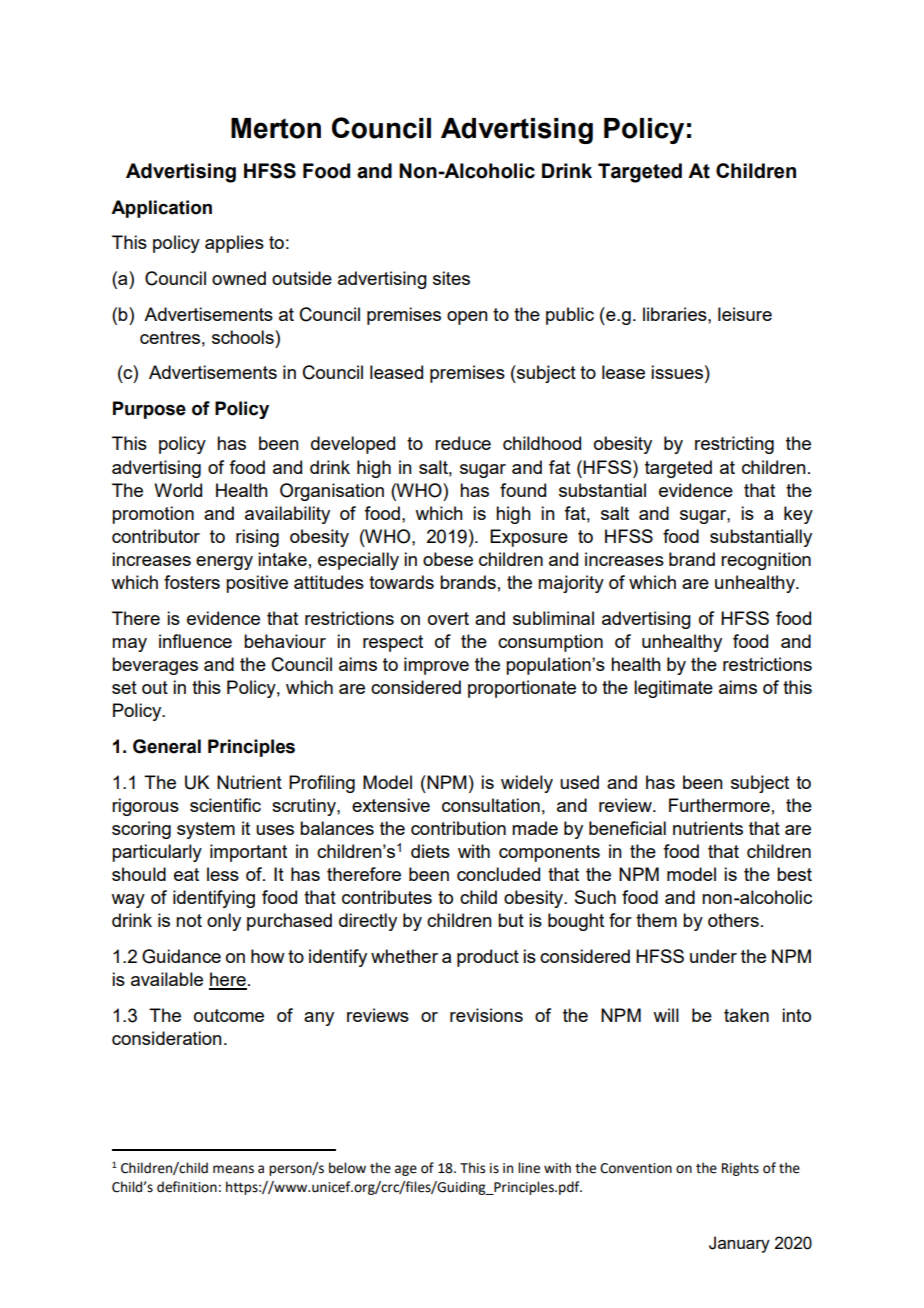 This screenshot has width=924, height=1308. I want to click on January, so click(739, 1244).
